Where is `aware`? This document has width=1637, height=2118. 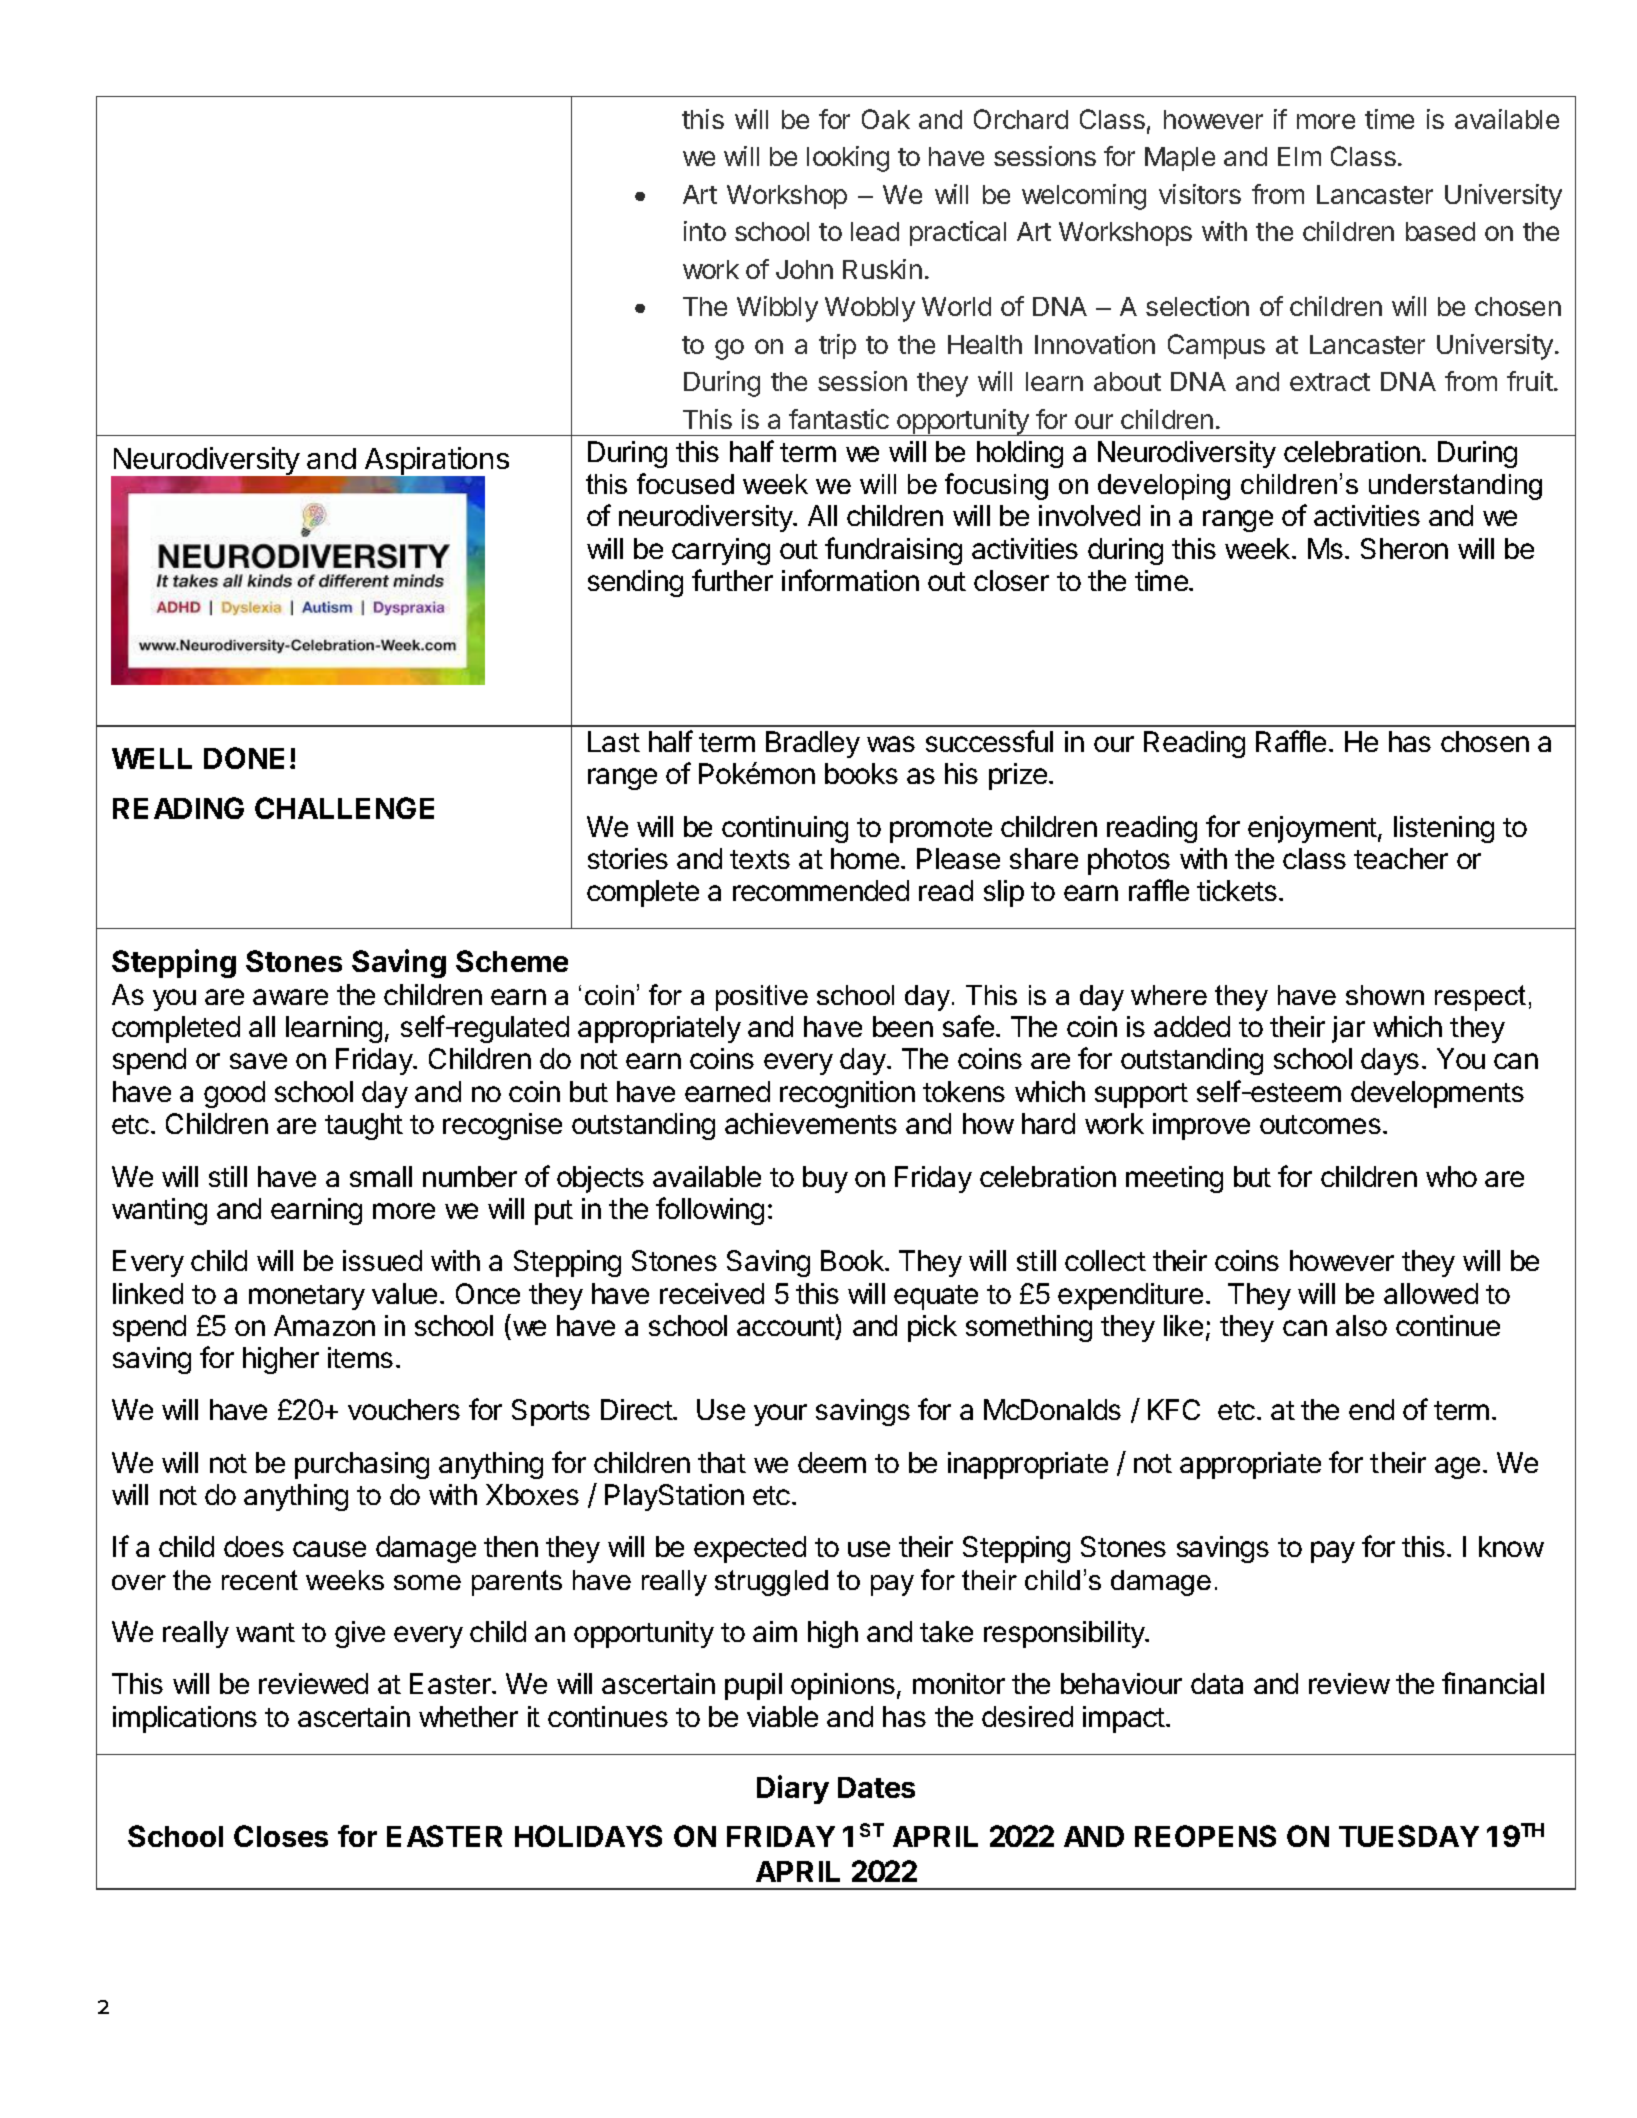 aware is located at coordinates (290, 997).
